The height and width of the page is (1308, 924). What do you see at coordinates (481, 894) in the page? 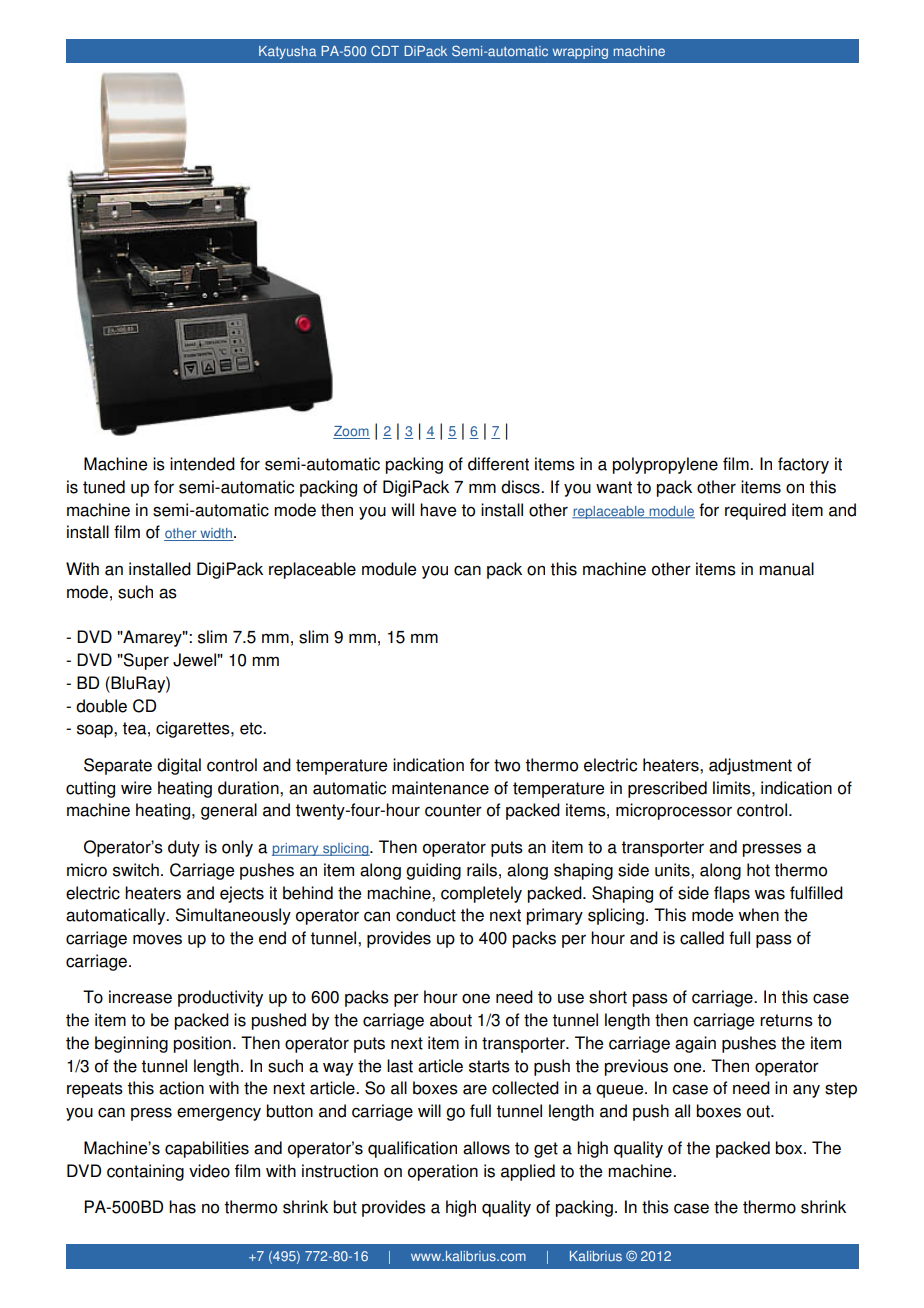
I see `completely` at bounding box center [481, 894].
